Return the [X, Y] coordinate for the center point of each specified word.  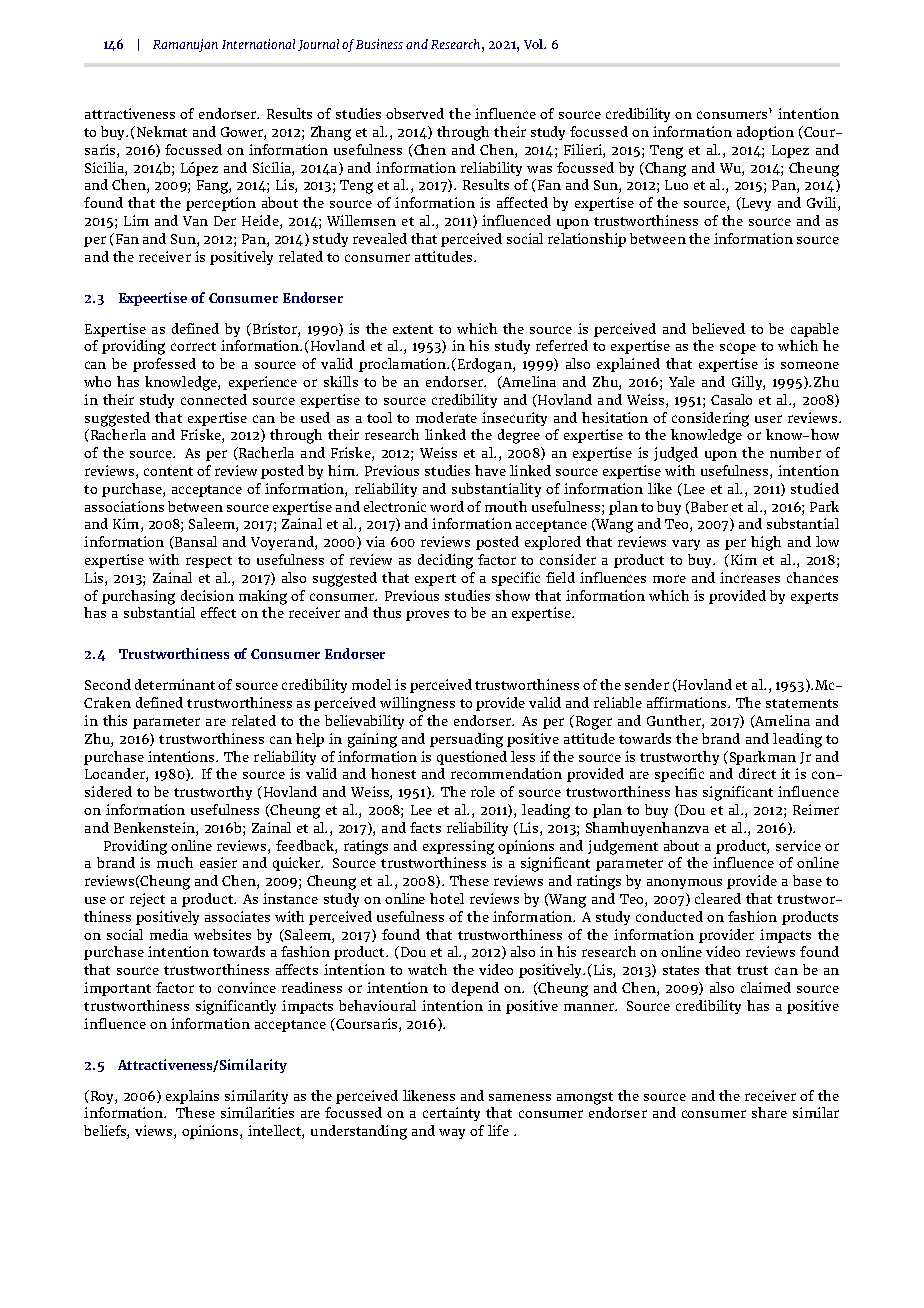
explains [192, 1097]
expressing [458, 847]
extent [413, 329]
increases [750, 577]
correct [193, 346]
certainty [451, 1114]
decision [207, 595]
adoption [765, 133]
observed [415, 113]
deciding [445, 561]
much [175, 862]
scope [738, 348]
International [258, 44]
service [798, 845]
